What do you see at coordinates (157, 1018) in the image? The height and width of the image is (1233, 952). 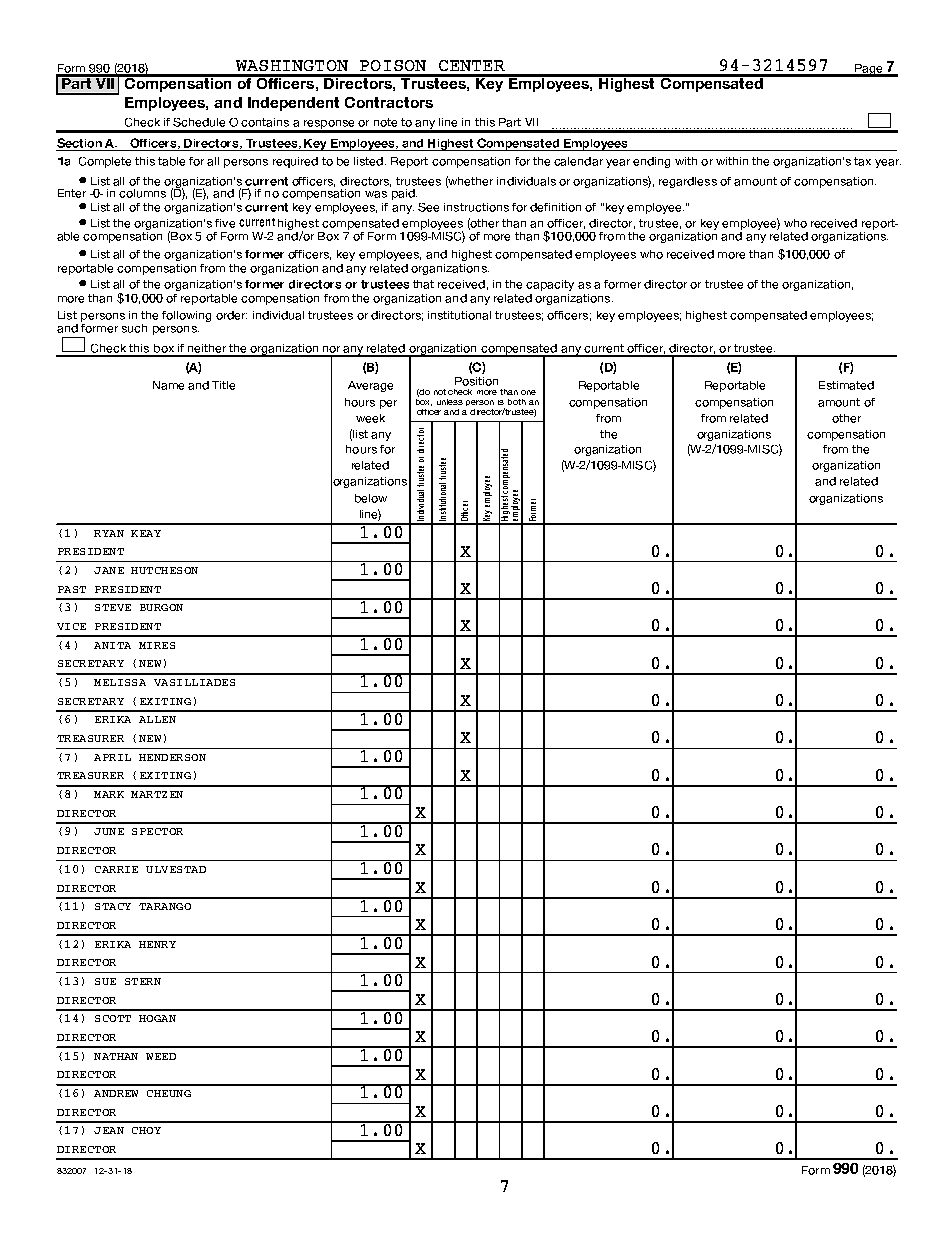 I see `HOGAN` at bounding box center [157, 1018].
